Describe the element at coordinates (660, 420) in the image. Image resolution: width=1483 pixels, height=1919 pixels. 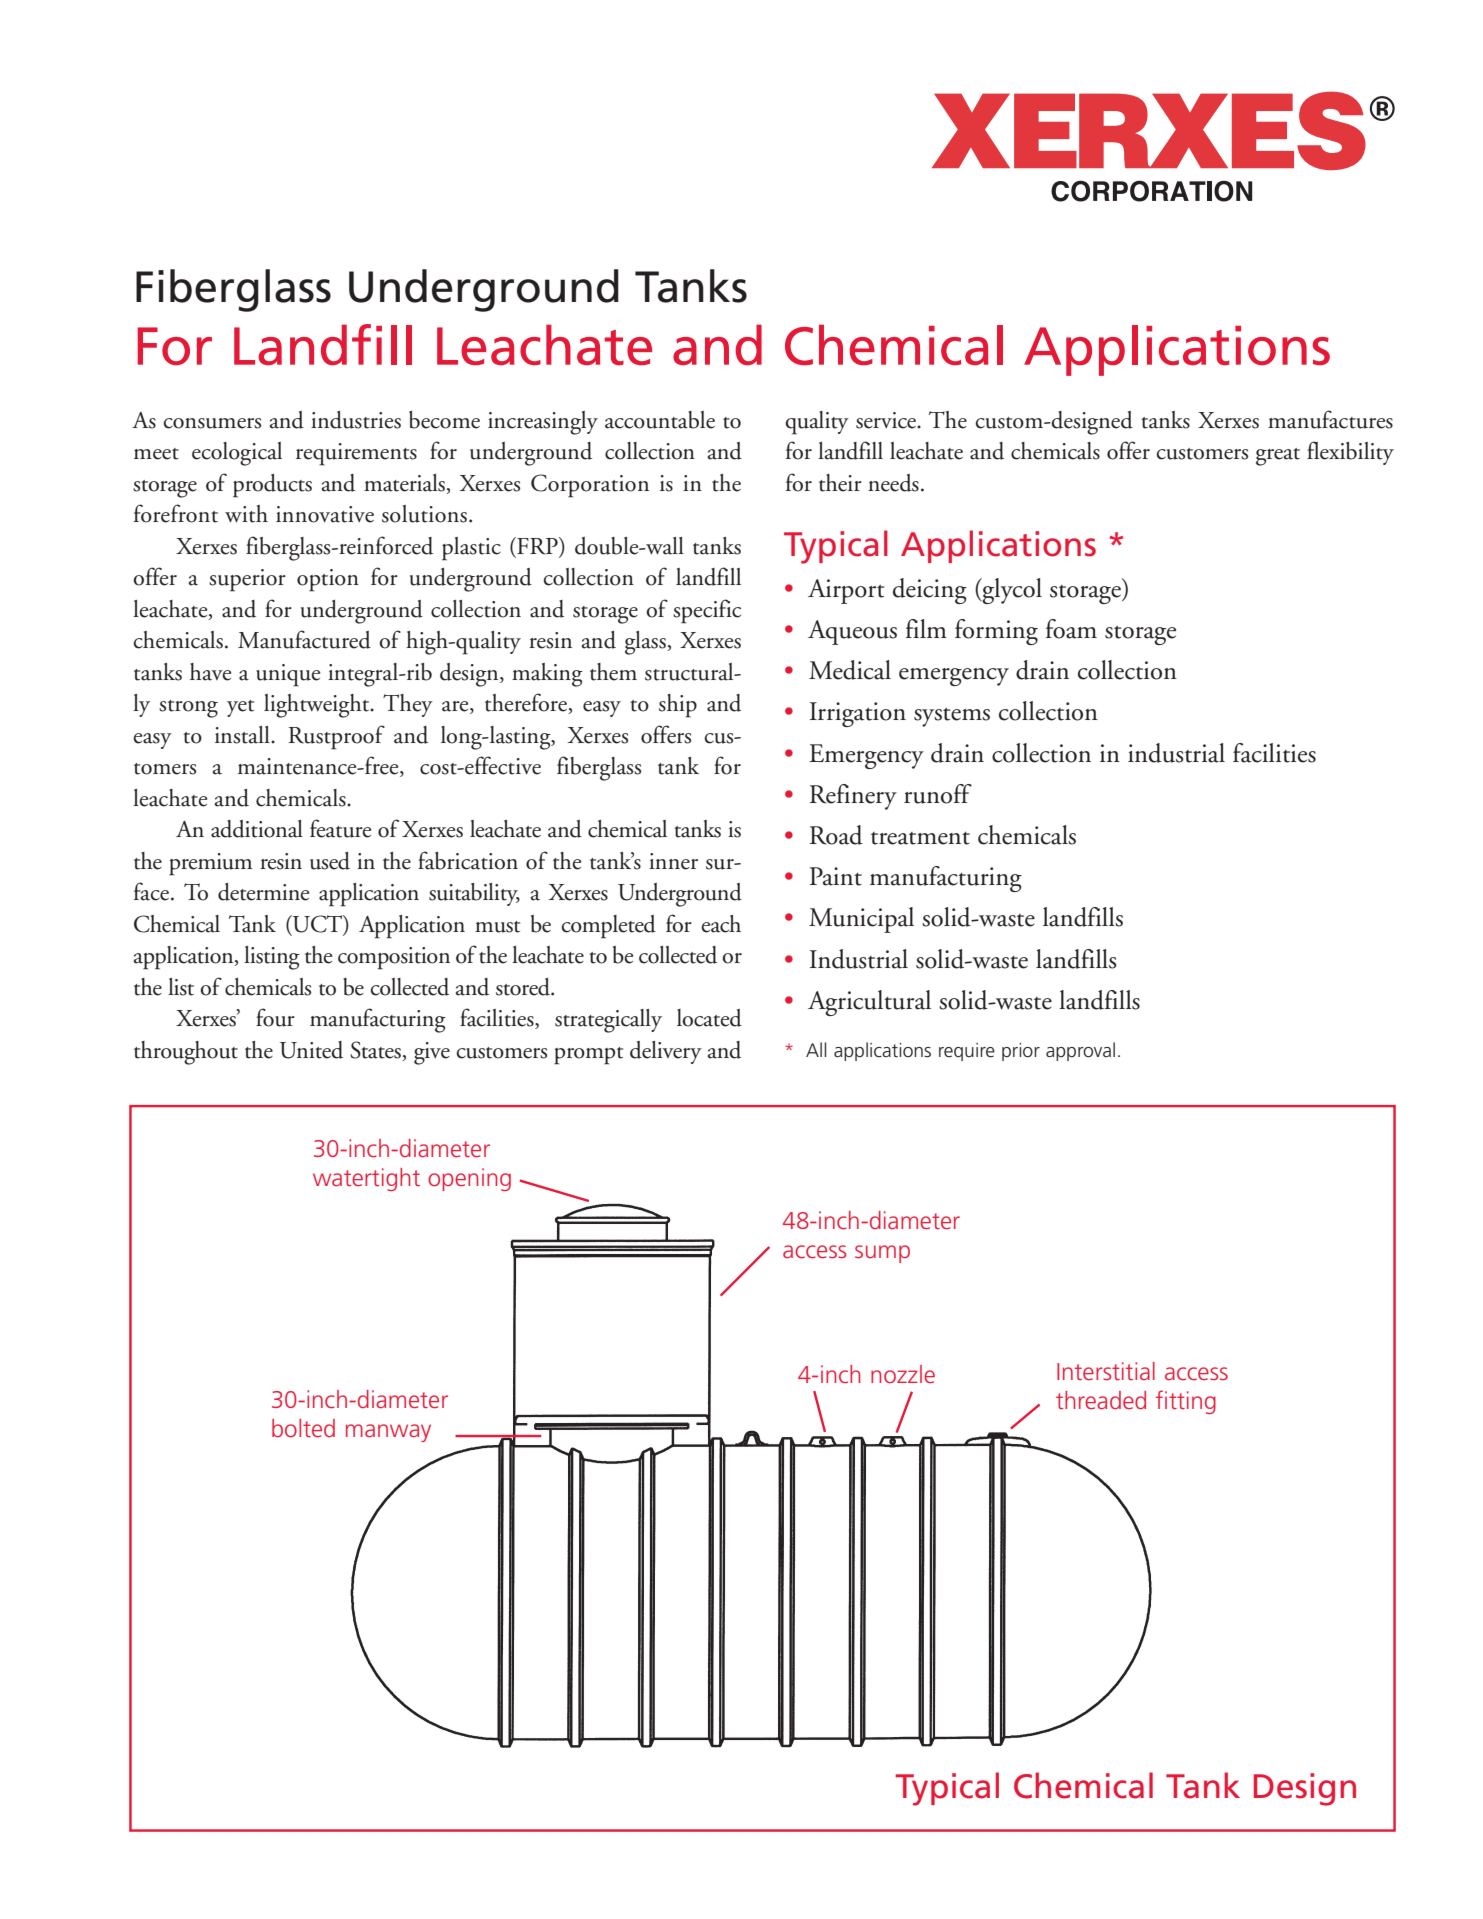
I see `accountable` at that location.
